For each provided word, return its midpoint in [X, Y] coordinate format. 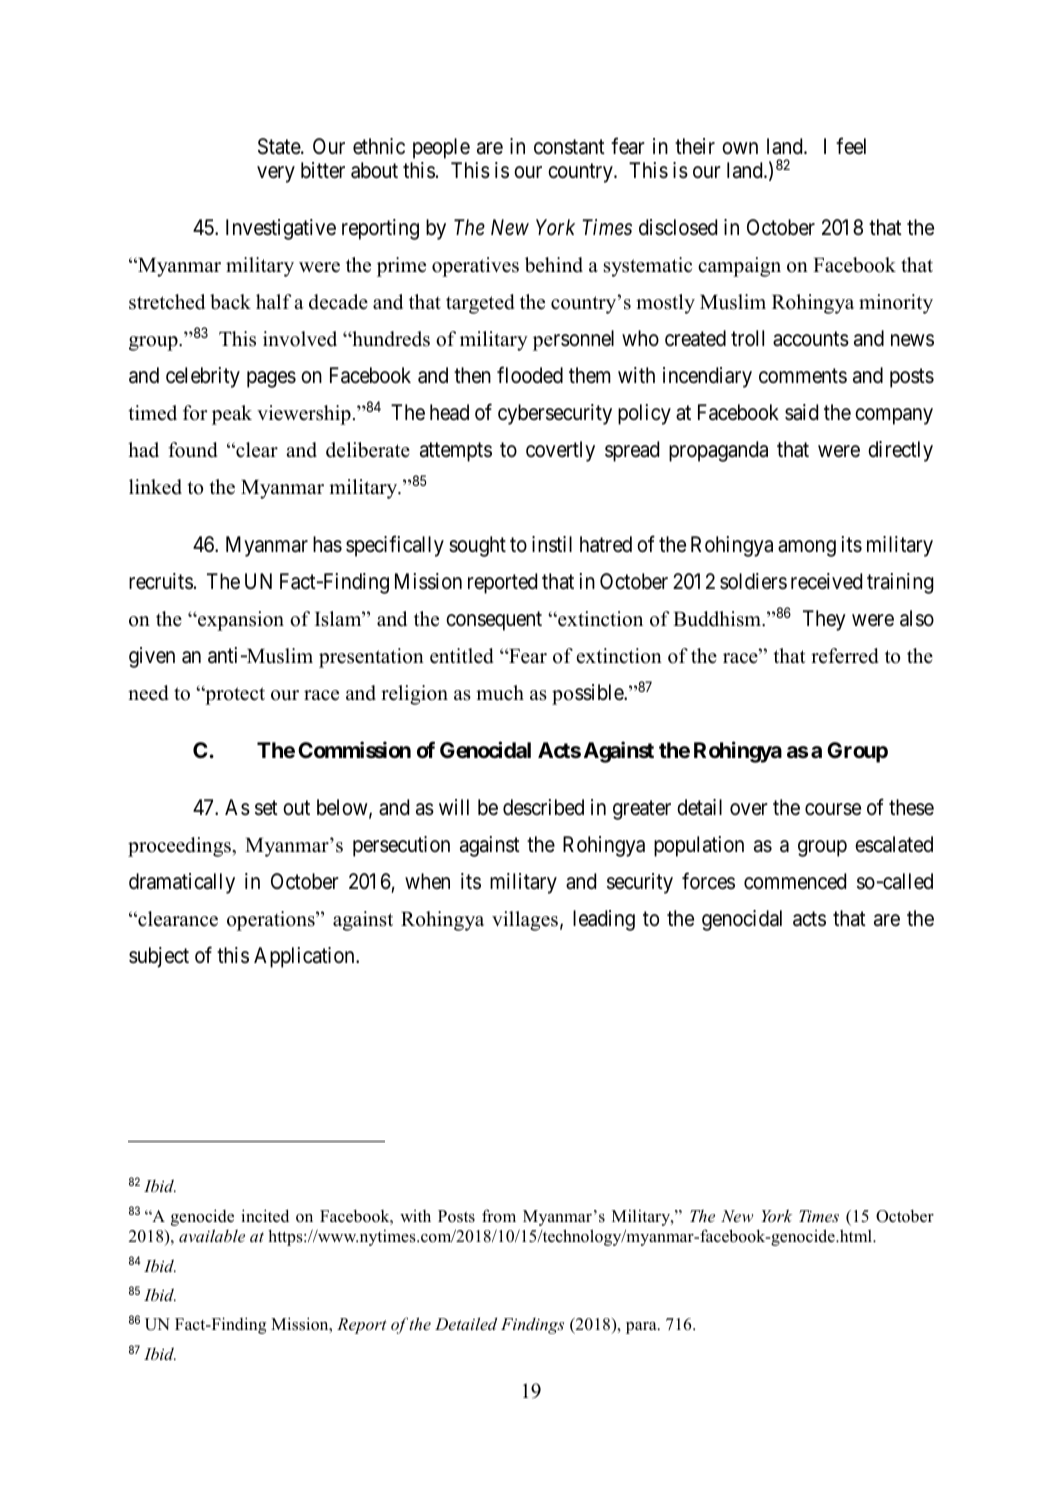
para [642, 1328]
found [193, 450]
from [499, 1216]
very [276, 174]
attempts [456, 452]
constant [569, 147]
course [833, 809]
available [212, 1235]
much [500, 693]
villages [525, 921]
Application [305, 957]
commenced [795, 881]
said [801, 412]
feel [851, 146]
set [266, 808]
